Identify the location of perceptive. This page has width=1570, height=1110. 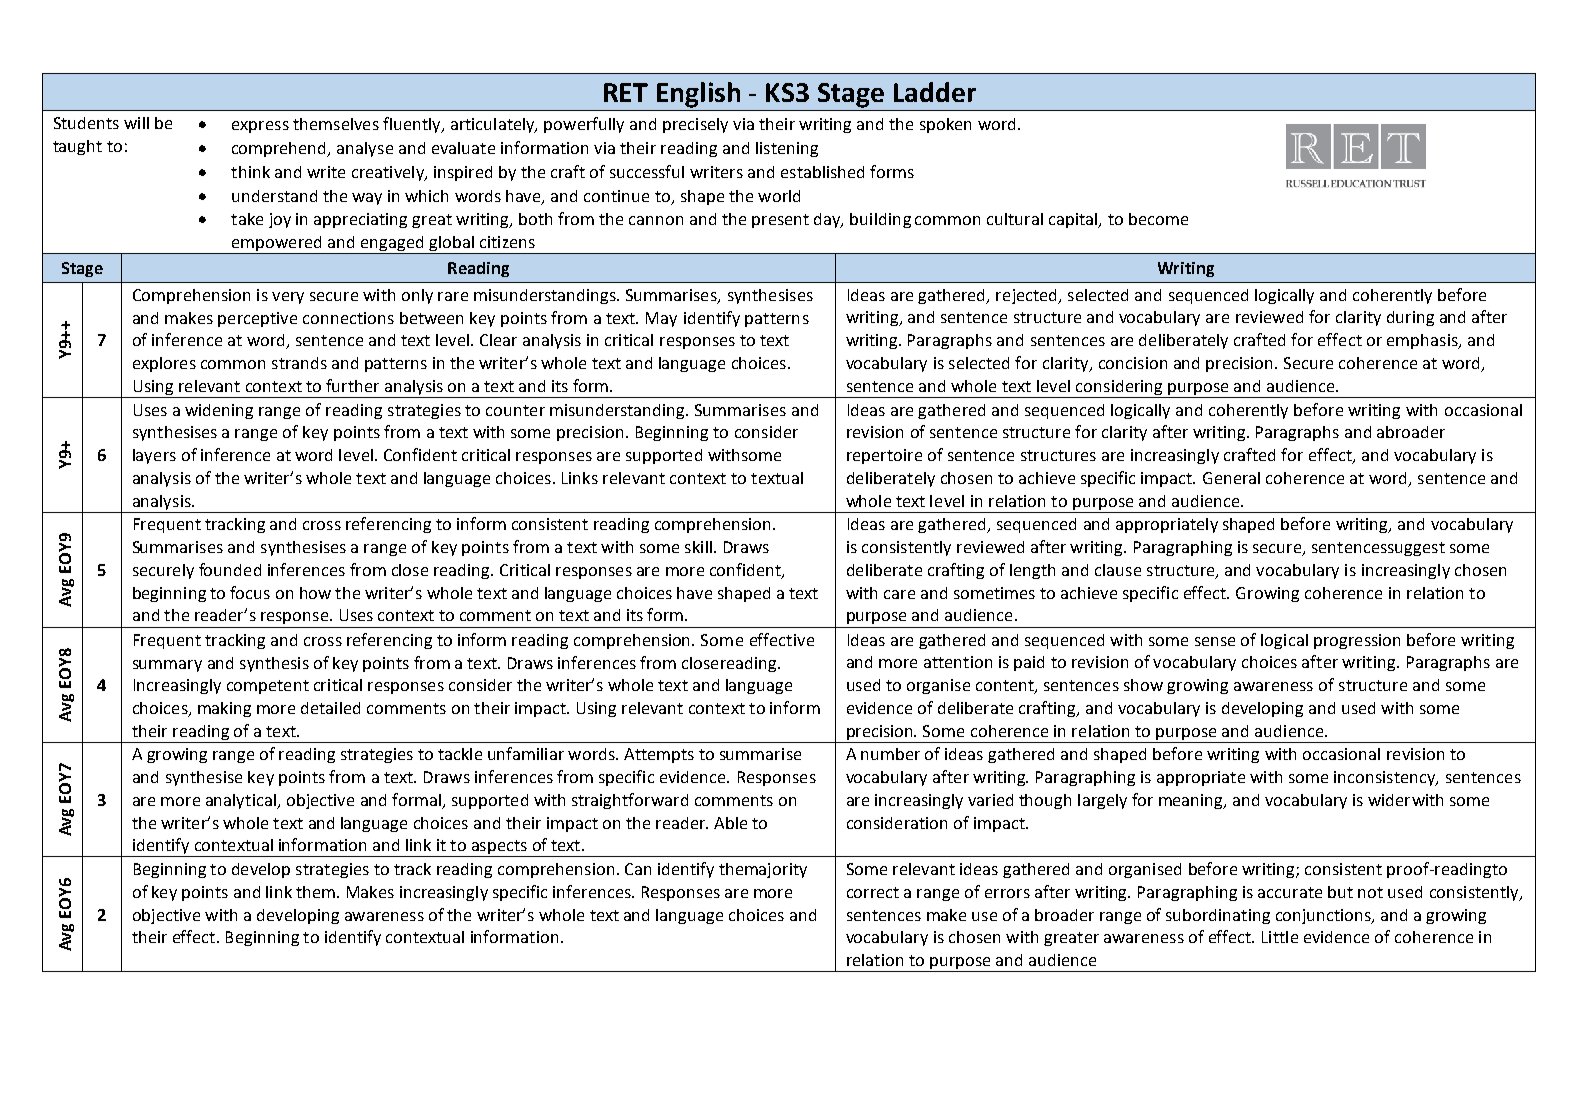
(257, 319).
